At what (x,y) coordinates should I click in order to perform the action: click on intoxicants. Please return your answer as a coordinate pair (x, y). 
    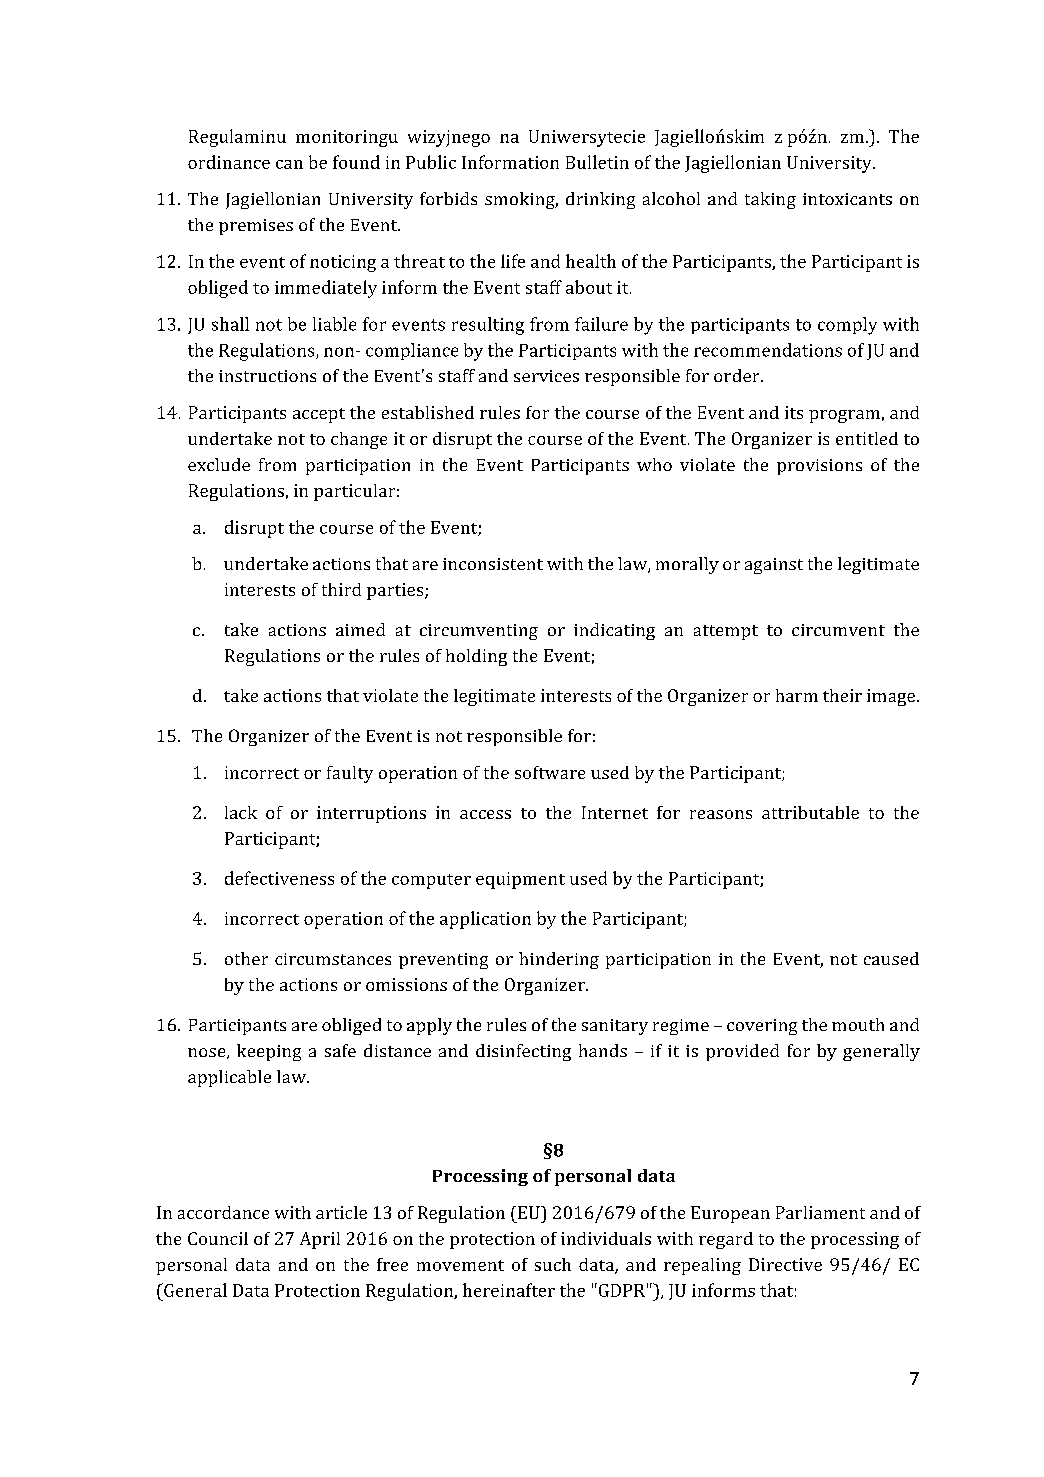
    Looking at the image, I should click on (847, 199).
